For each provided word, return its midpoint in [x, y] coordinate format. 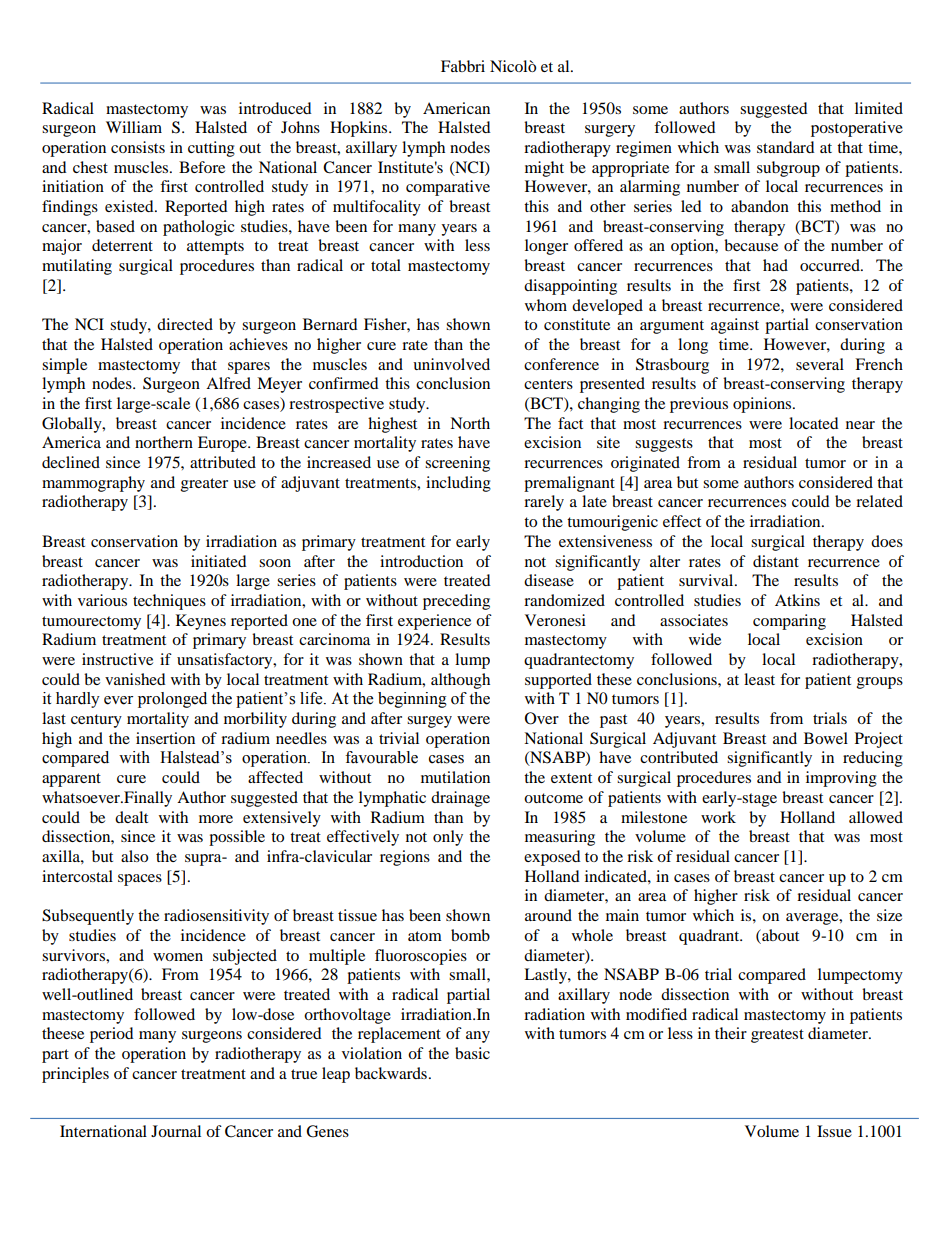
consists [138, 147]
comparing [789, 622]
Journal [176, 1131]
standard [786, 147]
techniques [169, 602]
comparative [448, 188]
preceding [456, 602]
